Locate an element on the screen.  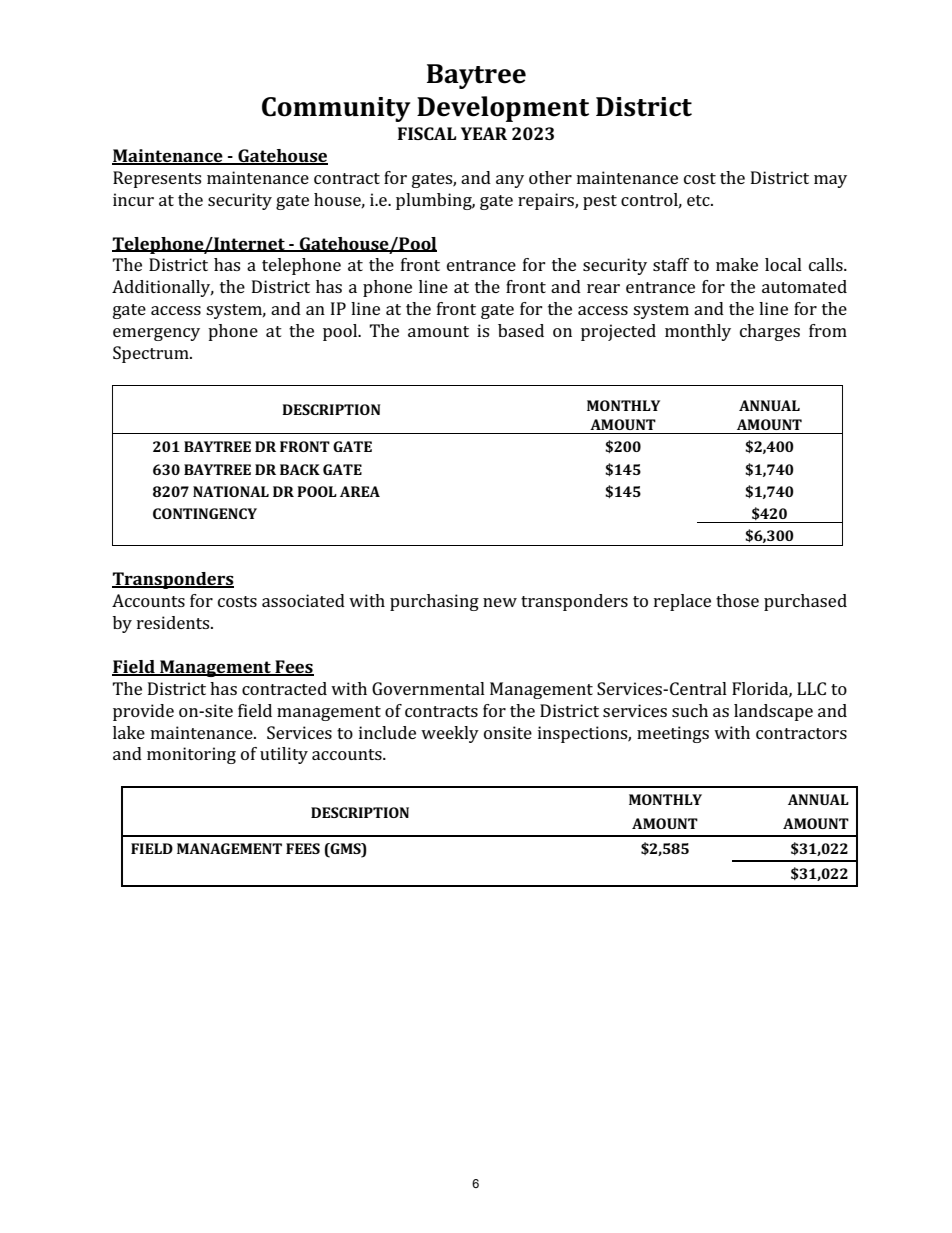
BACK is located at coordinates (300, 469).
